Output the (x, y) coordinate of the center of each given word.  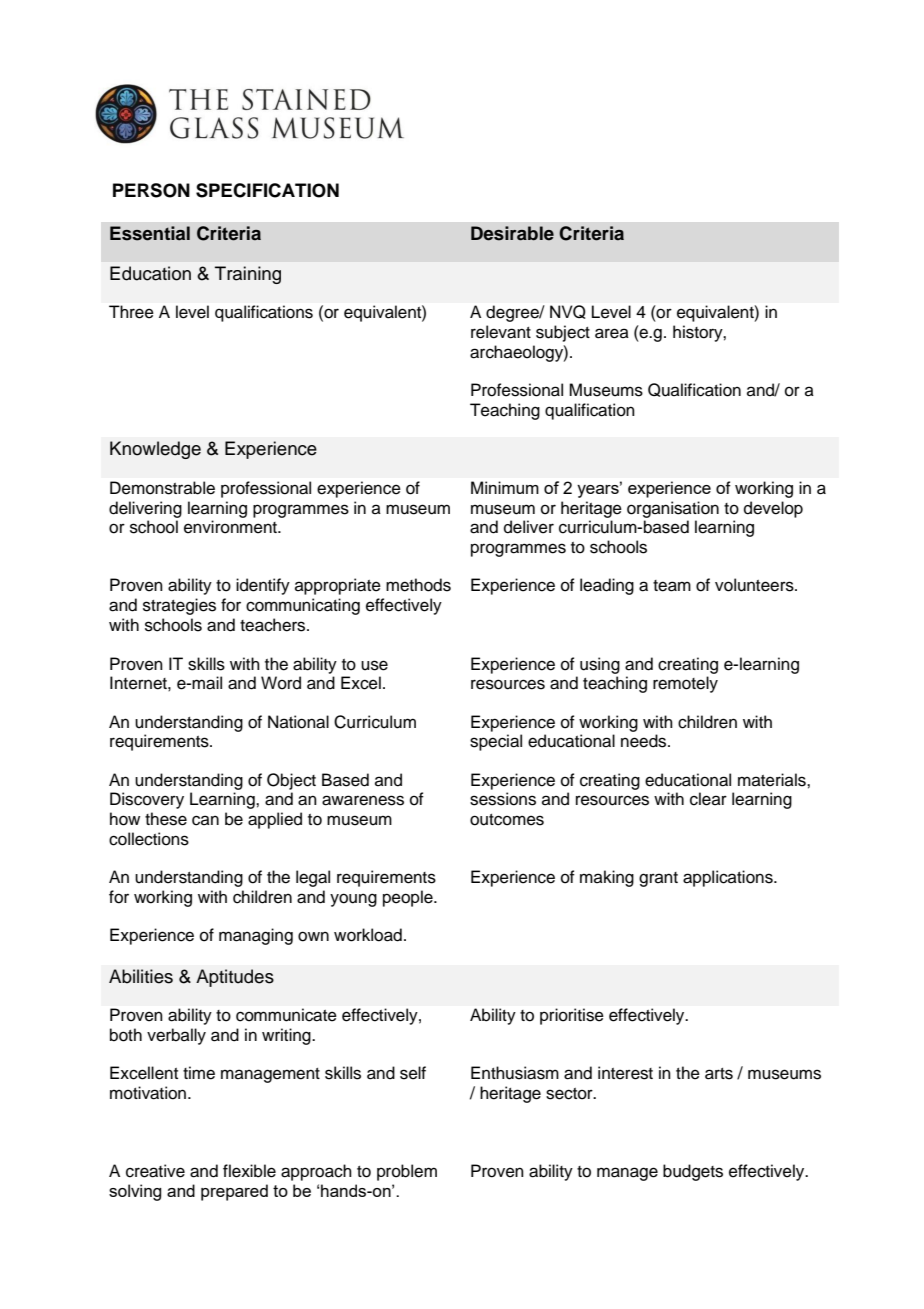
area (612, 333)
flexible (249, 1171)
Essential (150, 233)
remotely (685, 684)
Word (281, 683)
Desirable (512, 233)
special (496, 742)
